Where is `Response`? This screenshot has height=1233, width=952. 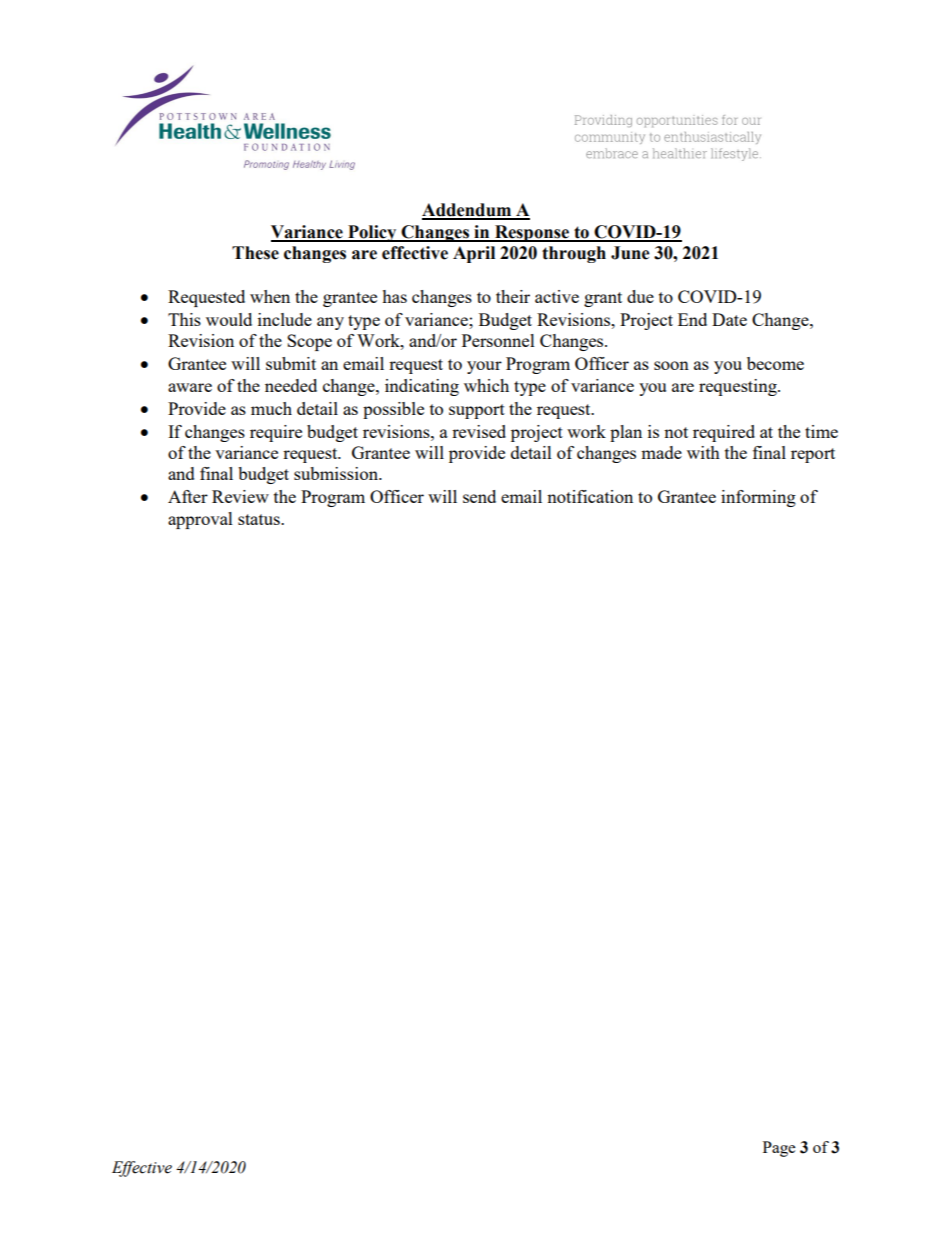
Response is located at coordinates (532, 233).
